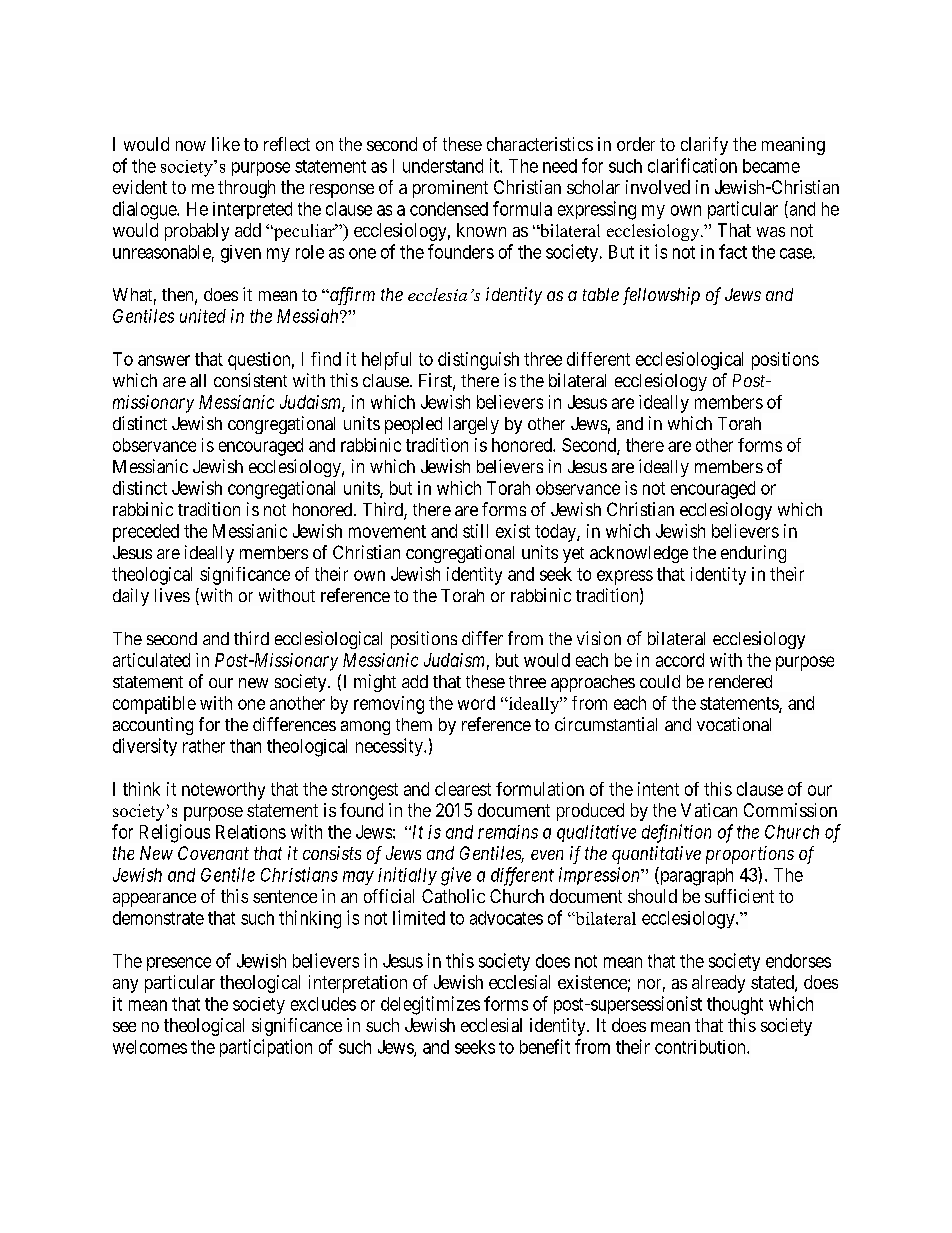 The height and width of the screenshot is (1233, 952). Describe the element at coordinates (150, 1047) in the screenshot. I see `welcomes` at that location.
